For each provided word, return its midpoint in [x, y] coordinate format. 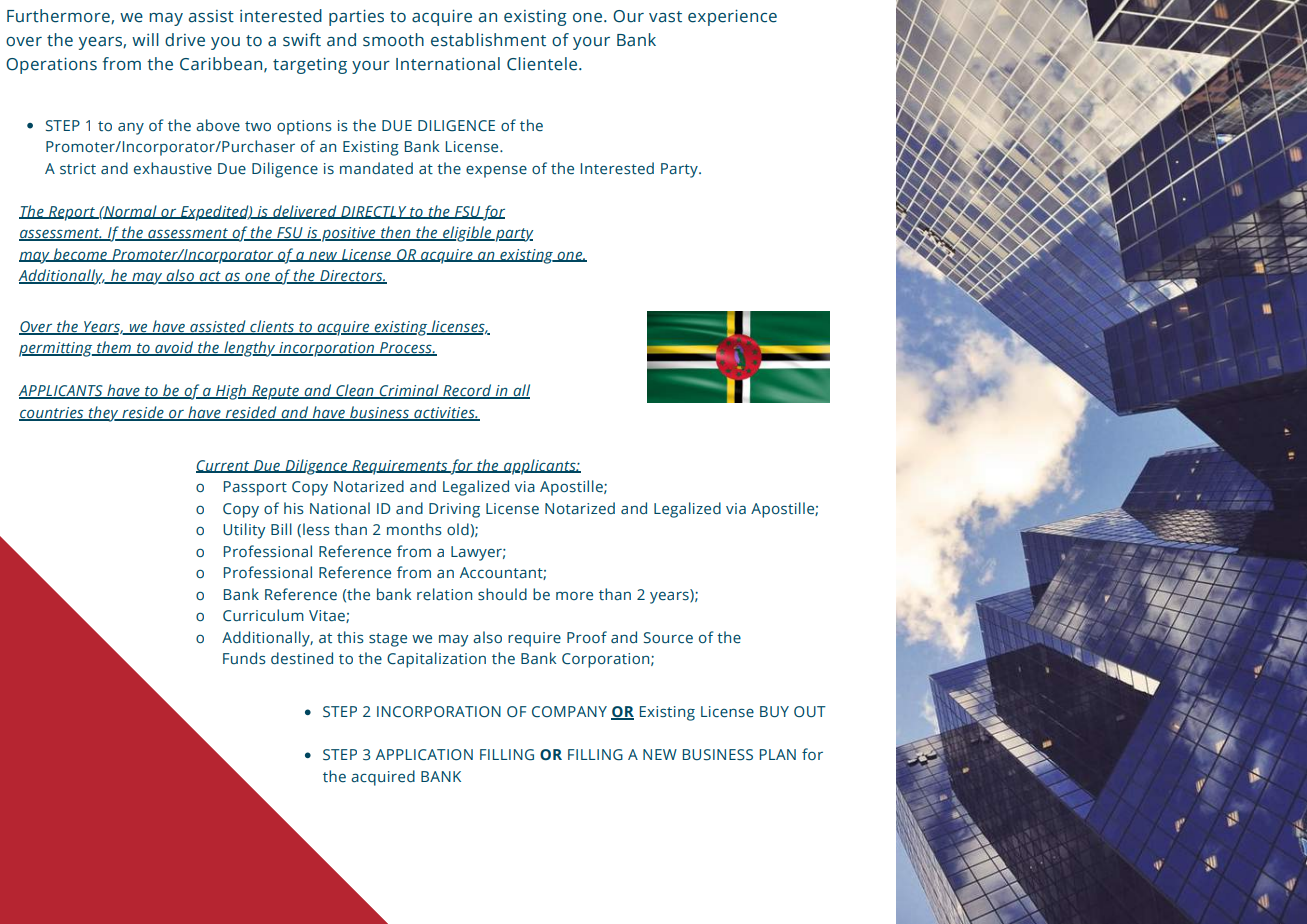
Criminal [409, 391]
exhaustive [173, 168]
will [145, 39]
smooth [393, 40]
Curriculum [263, 615]
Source [668, 638]
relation [444, 594]
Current [224, 466]
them [114, 348]
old [459, 529]
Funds [244, 658]
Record [467, 391]
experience [732, 17]
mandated [376, 168]
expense [496, 171]
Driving [454, 510]
